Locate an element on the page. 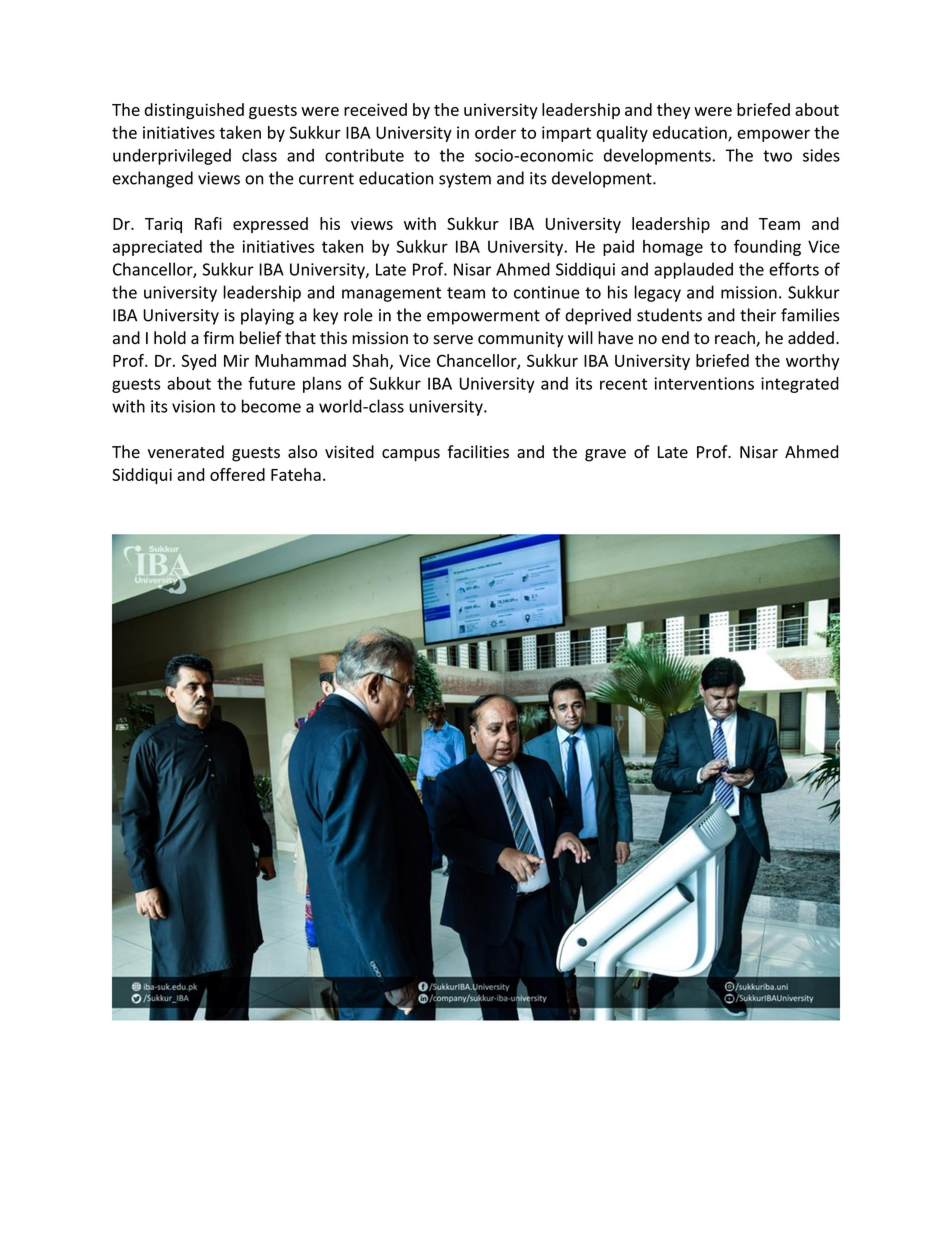 Image resolution: width=952 pixels, height=1233 pixels. community is located at coordinates (521, 340).
